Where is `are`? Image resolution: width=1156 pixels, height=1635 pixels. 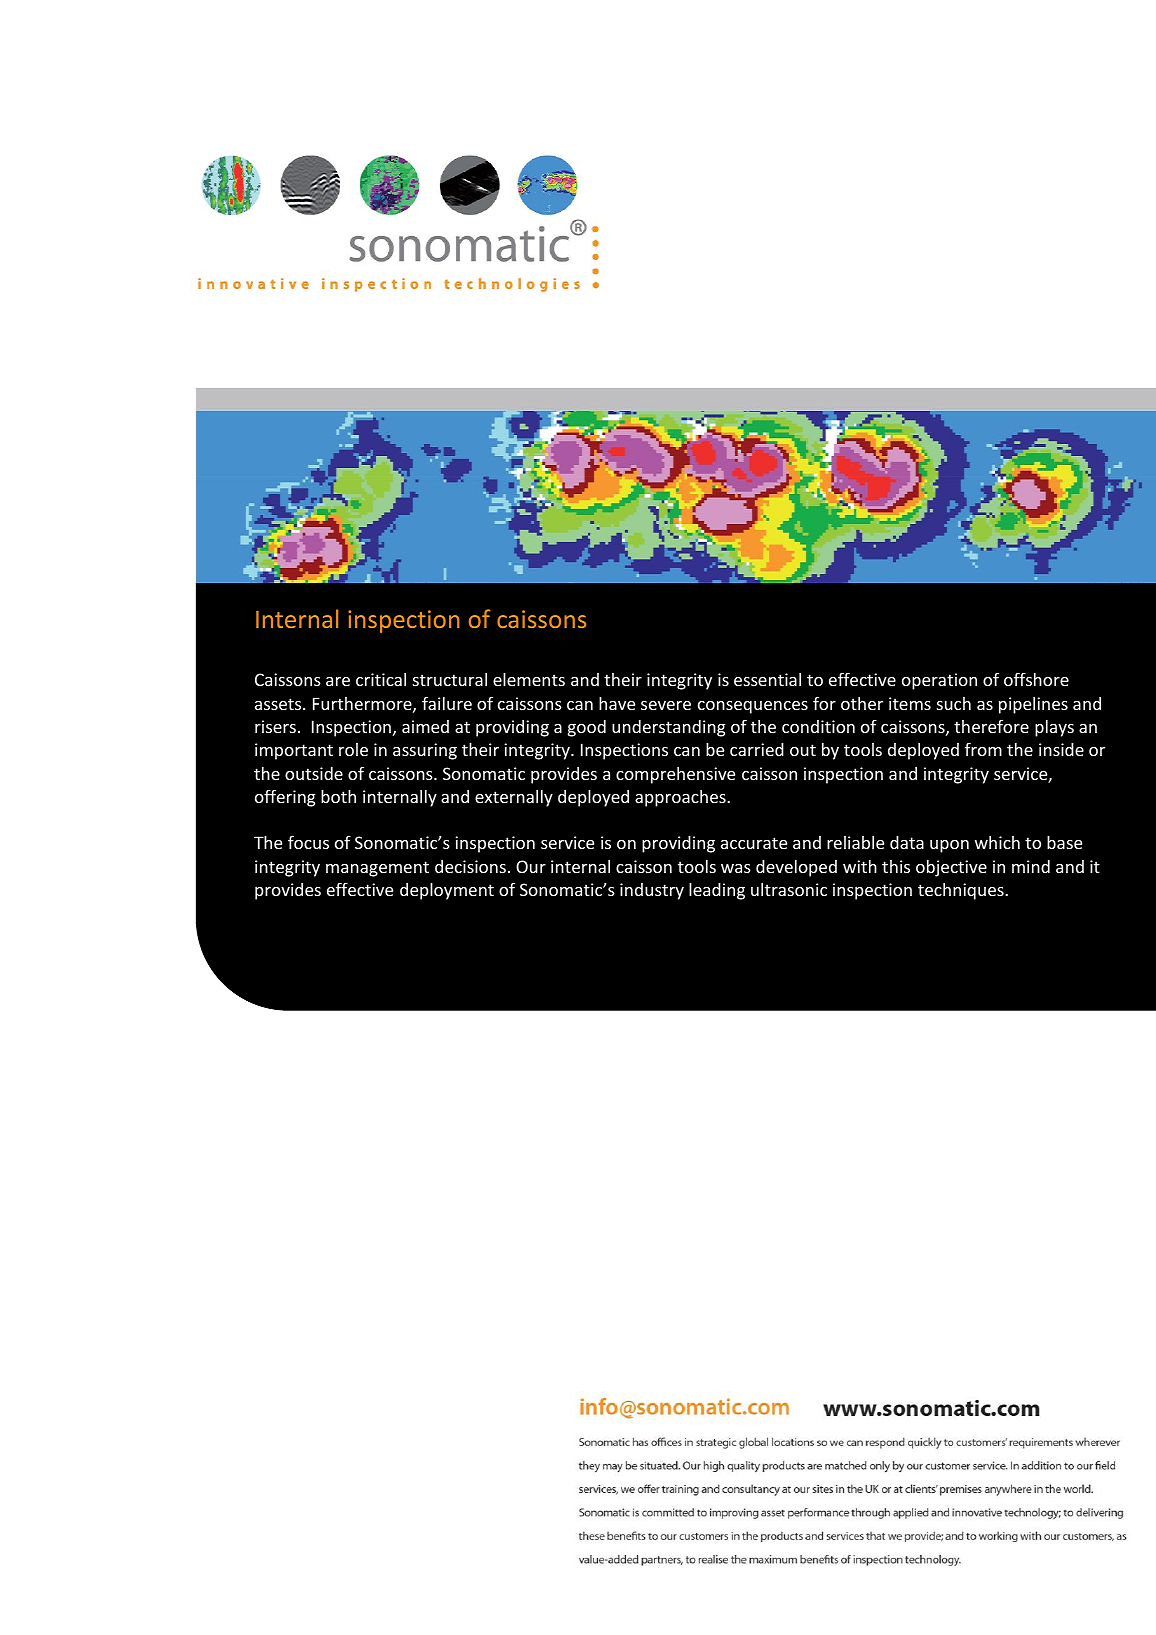
are is located at coordinates (338, 681).
